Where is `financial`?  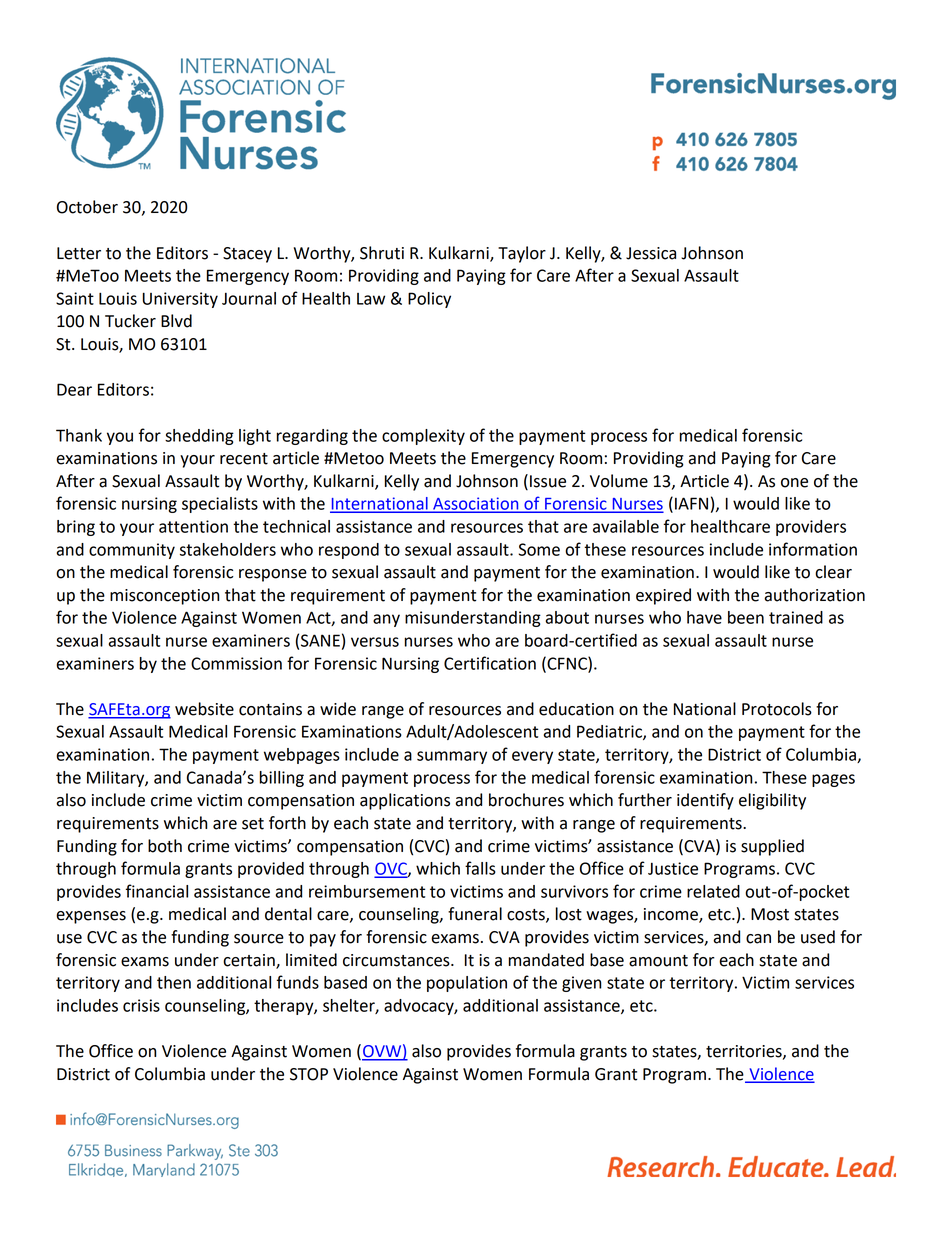 financial is located at coordinates (157, 891).
